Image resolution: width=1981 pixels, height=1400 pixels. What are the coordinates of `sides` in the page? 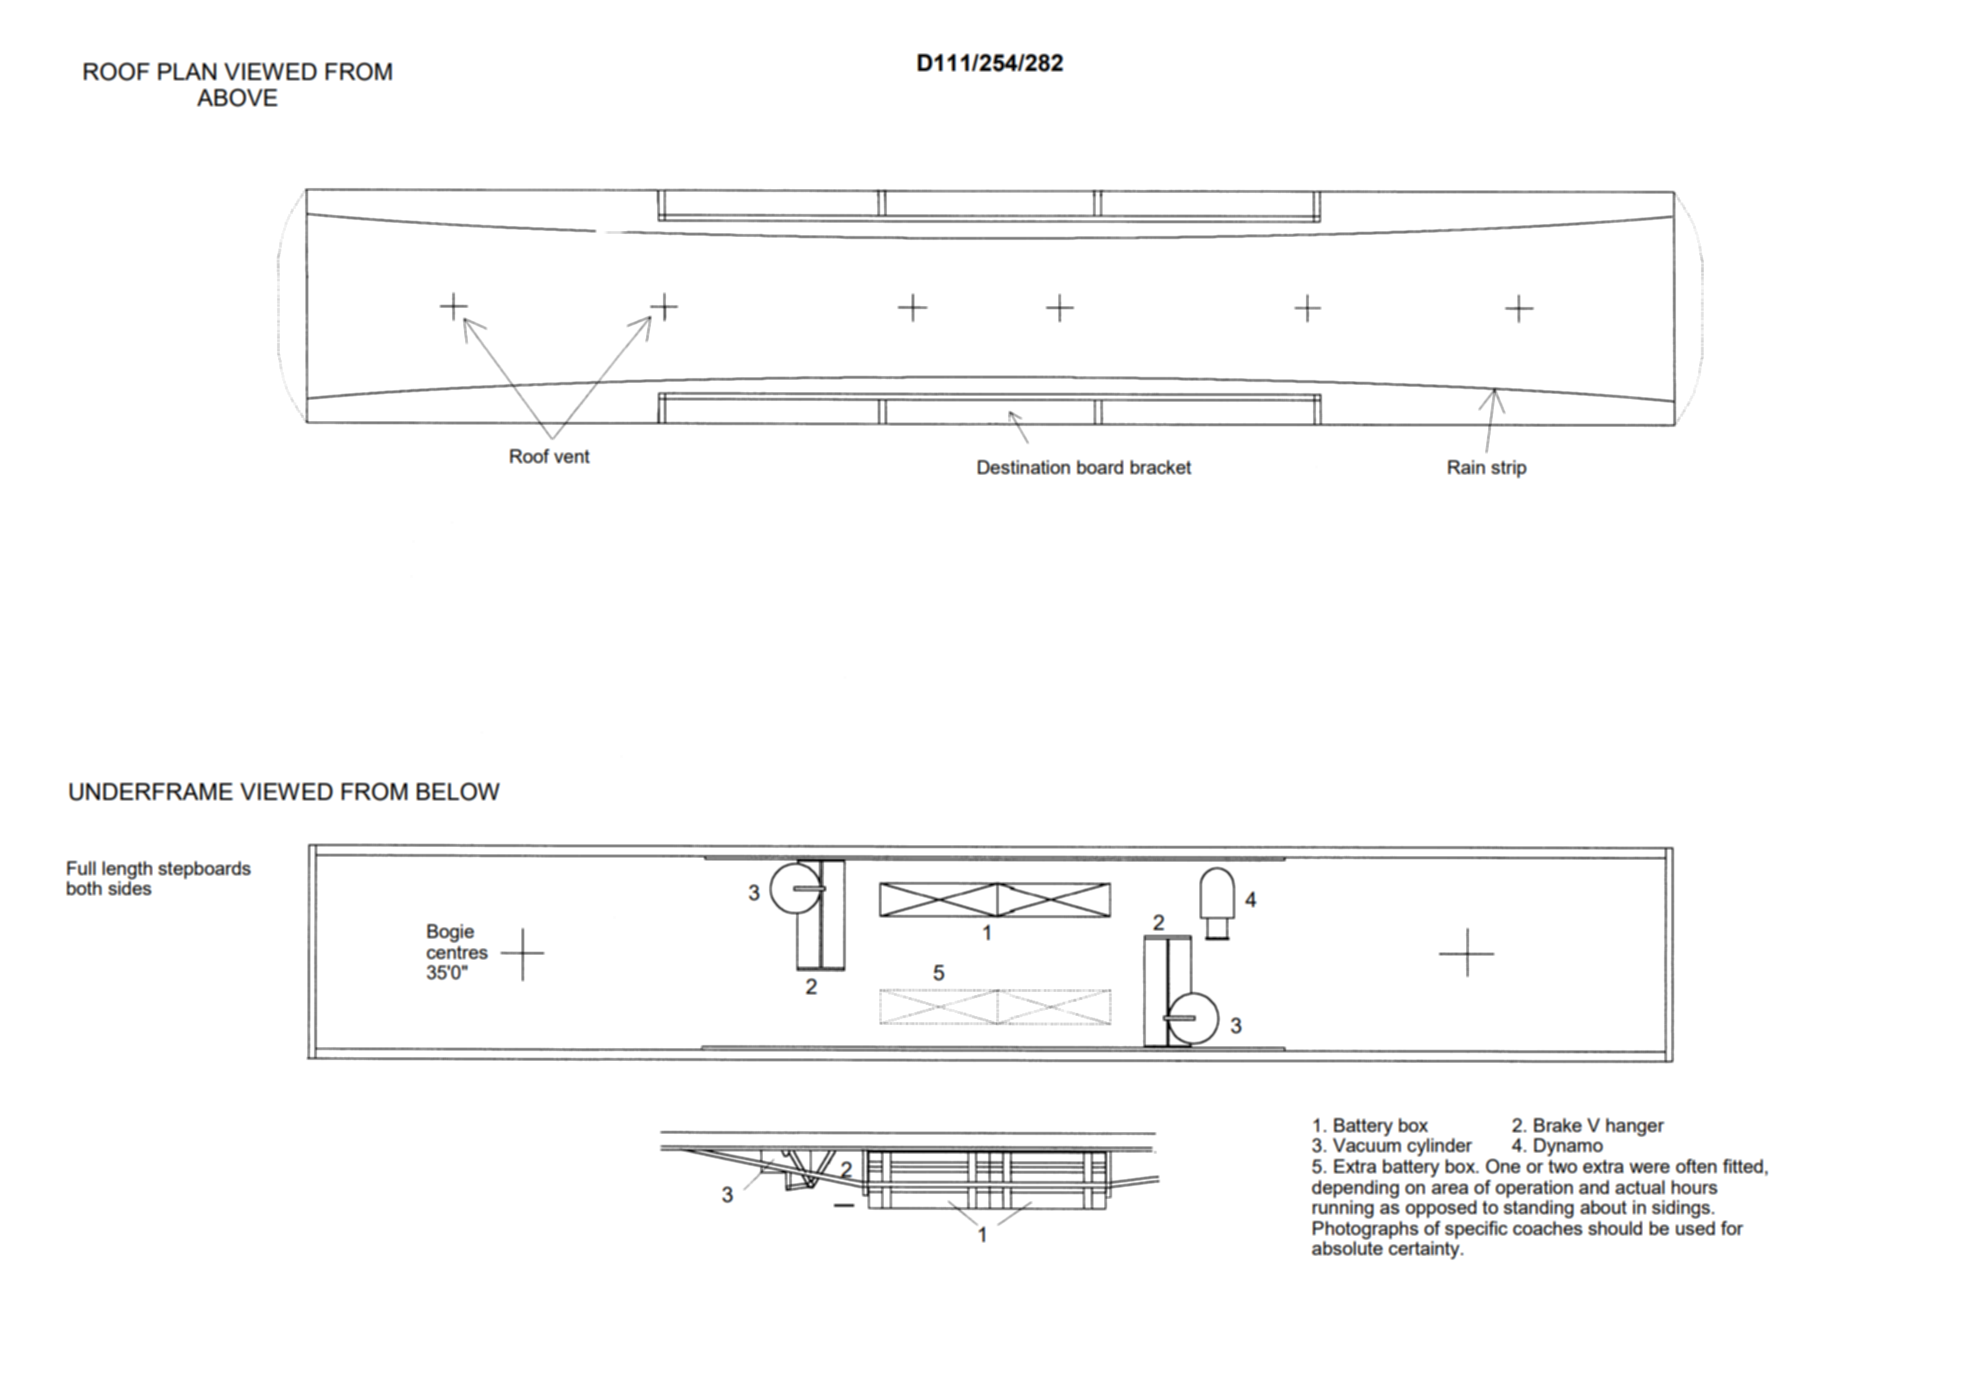 It's located at (129, 888).
